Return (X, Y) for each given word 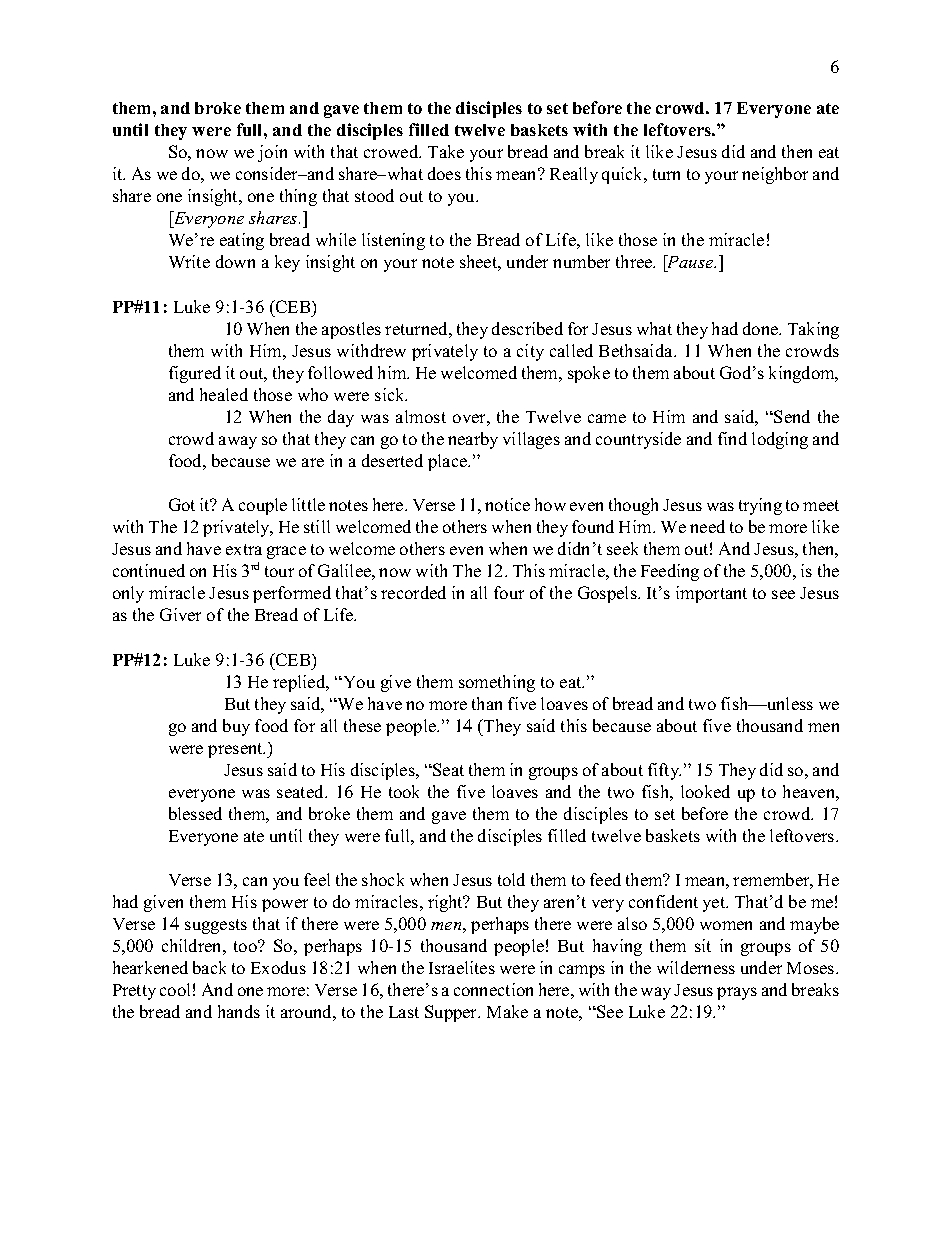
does (444, 173)
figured (195, 374)
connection (493, 989)
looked (705, 791)
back (209, 967)
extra (244, 549)
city (530, 352)
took (404, 791)
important (711, 594)
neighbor (775, 175)
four (509, 592)
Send (792, 416)
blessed (195, 813)
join (272, 153)
